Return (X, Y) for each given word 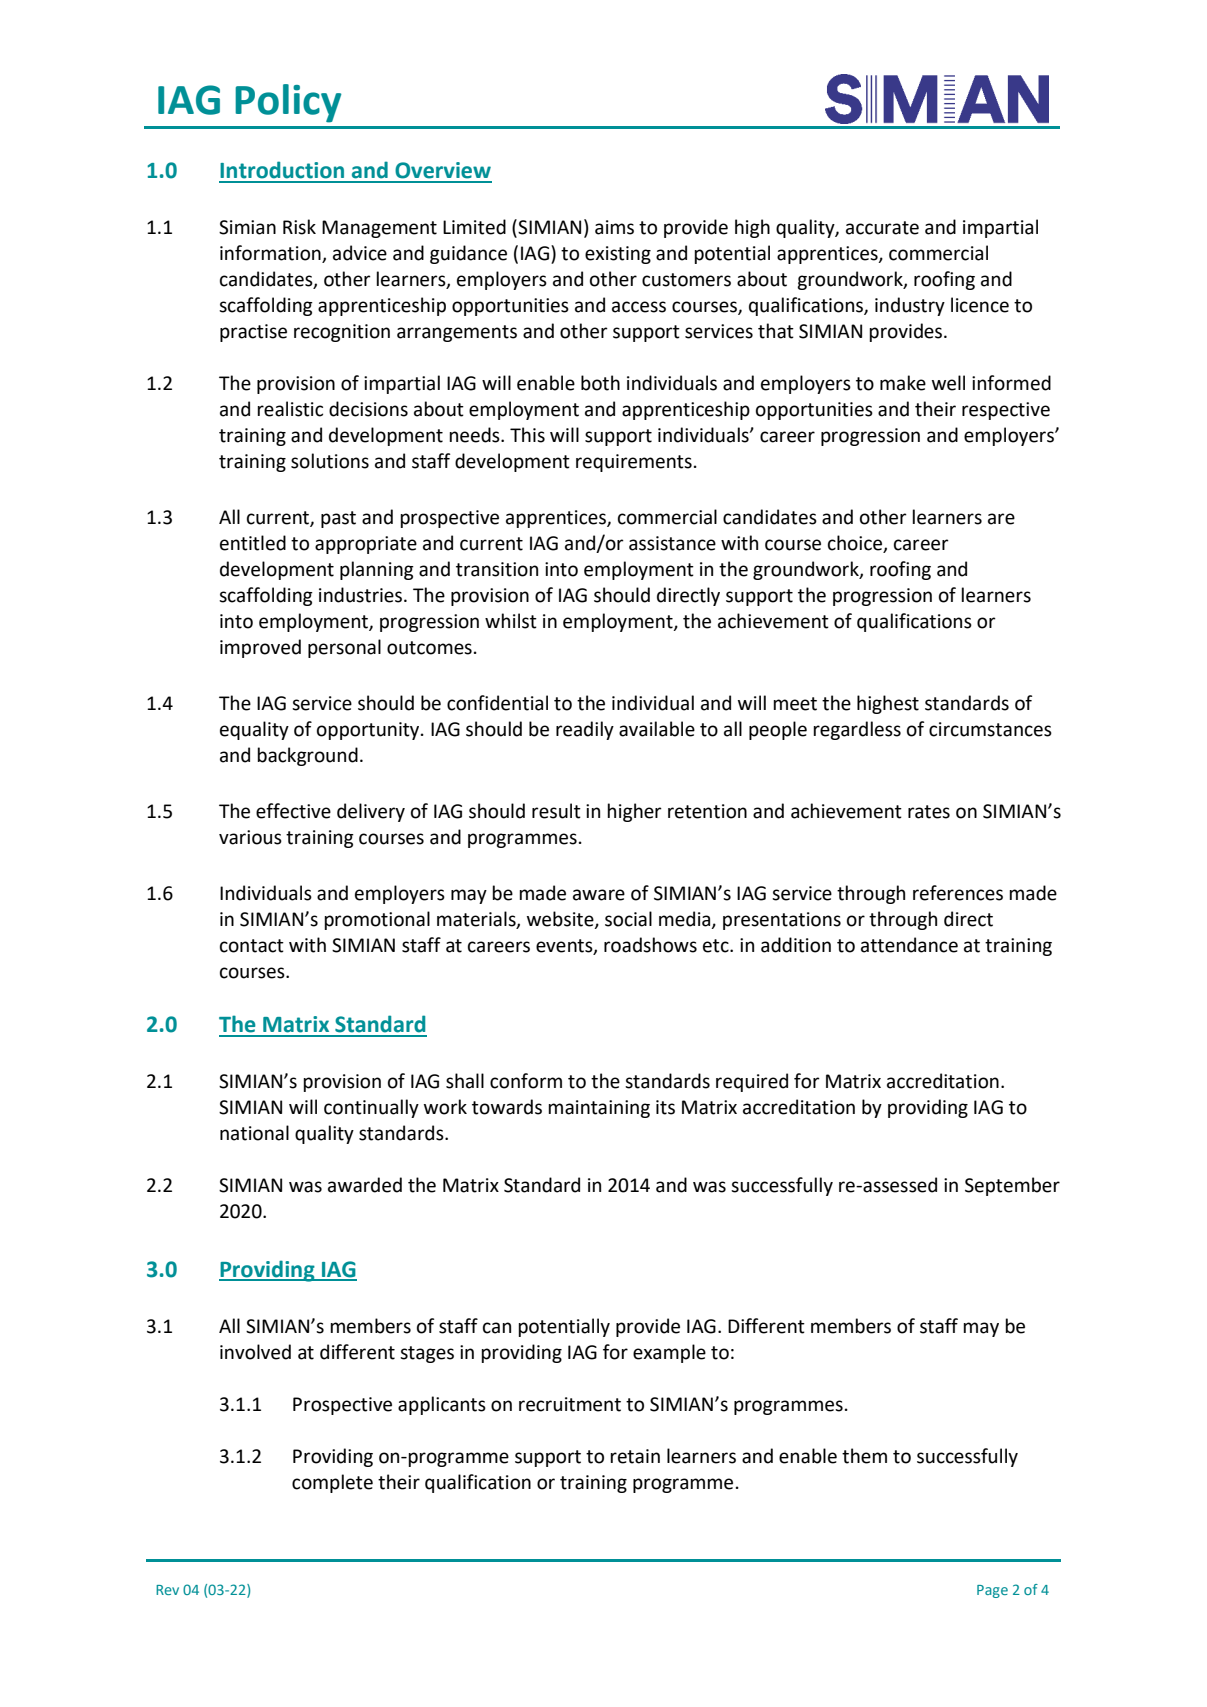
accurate (882, 228)
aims (614, 227)
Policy (288, 103)
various (250, 837)
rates (929, 812)
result (556, 811)
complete (332, 1483)
